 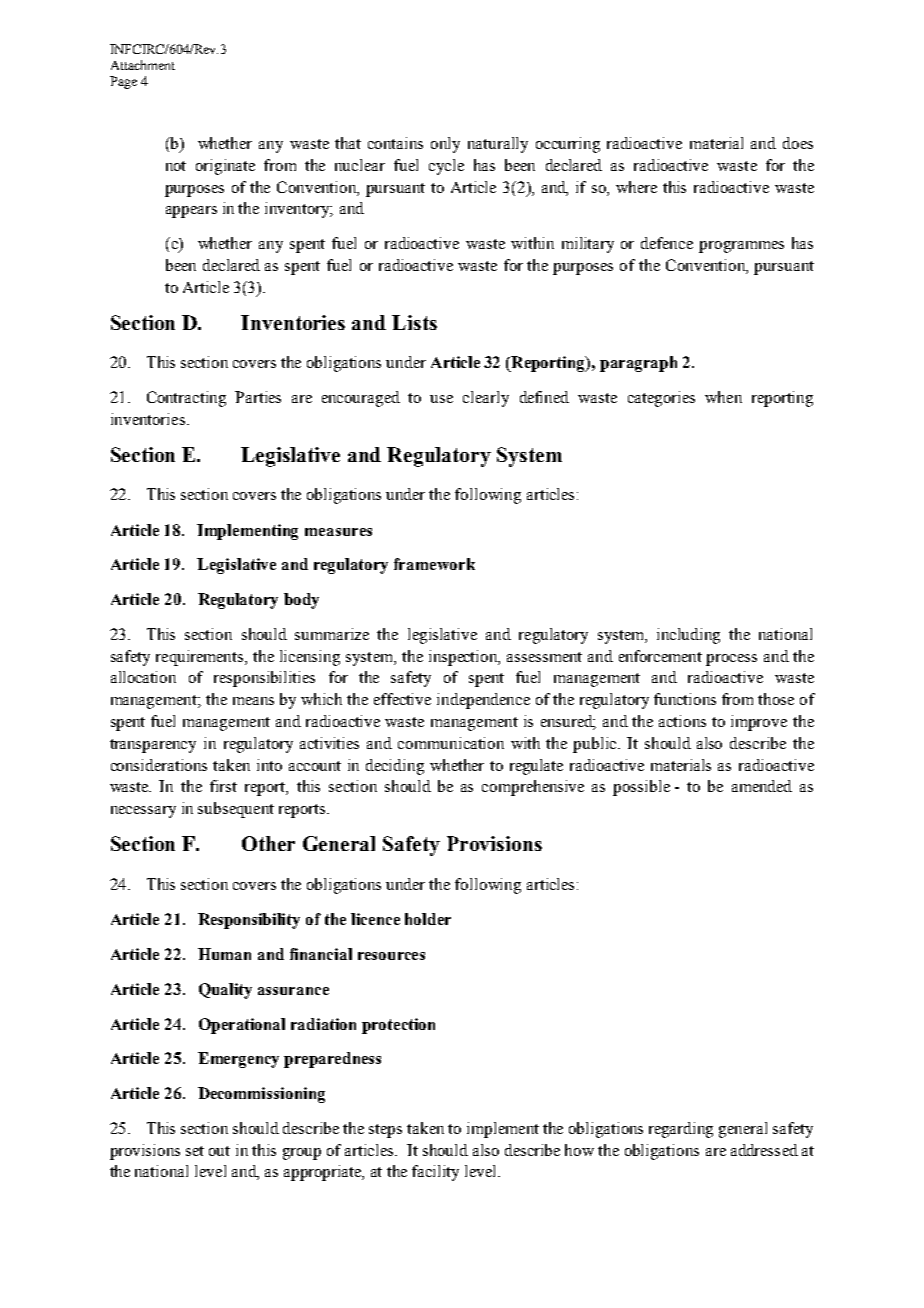 I want to click on does, so click(x=798, y=143).
